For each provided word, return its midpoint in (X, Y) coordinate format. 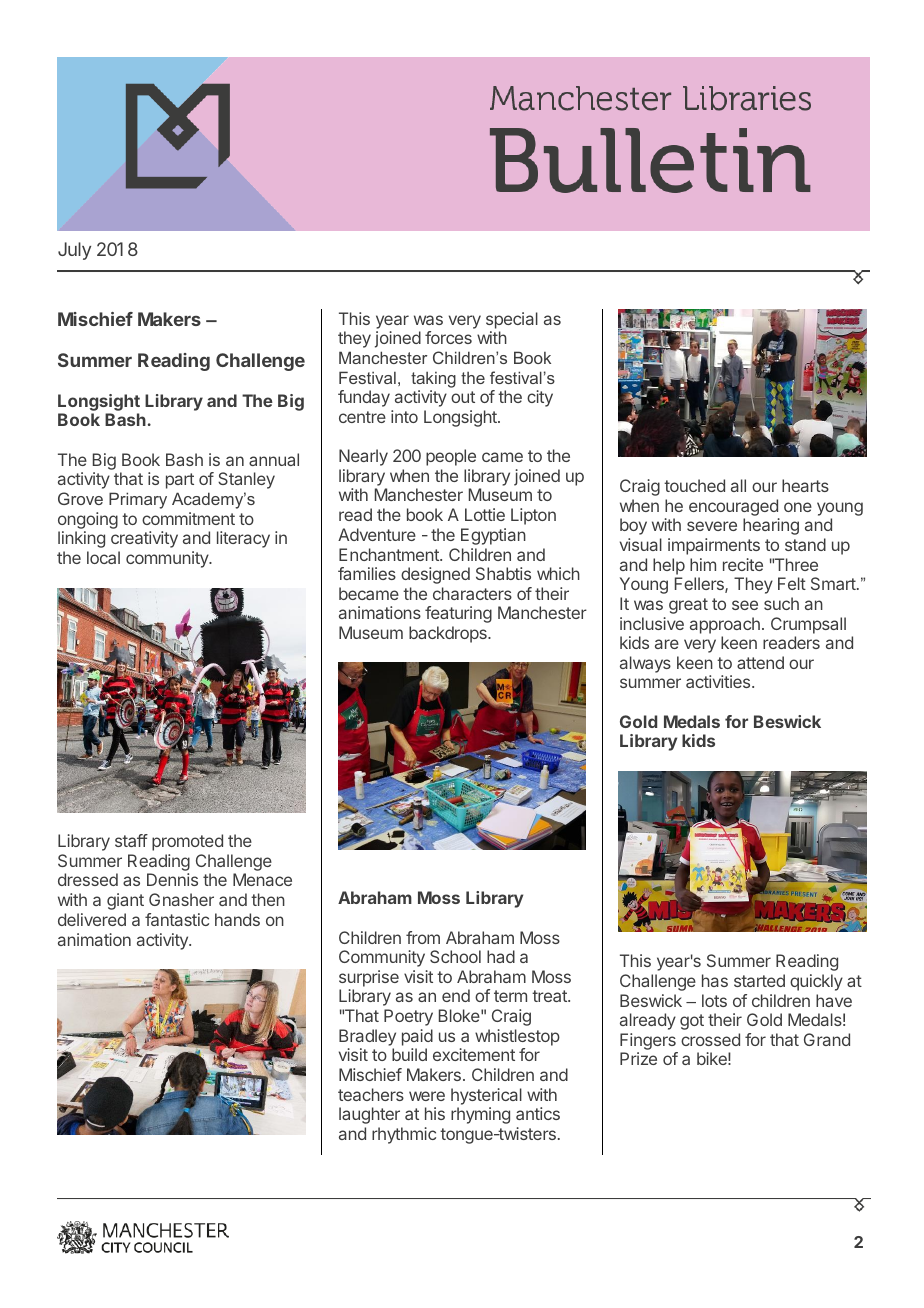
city (540, 398)
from (423, 937)
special (512, 320)
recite (743, 564)
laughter (369, 1115)
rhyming (480, 1115)
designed (435, 575)
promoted (187, 842)
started (759, 980)
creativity (144, 539)
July (74, 251)
